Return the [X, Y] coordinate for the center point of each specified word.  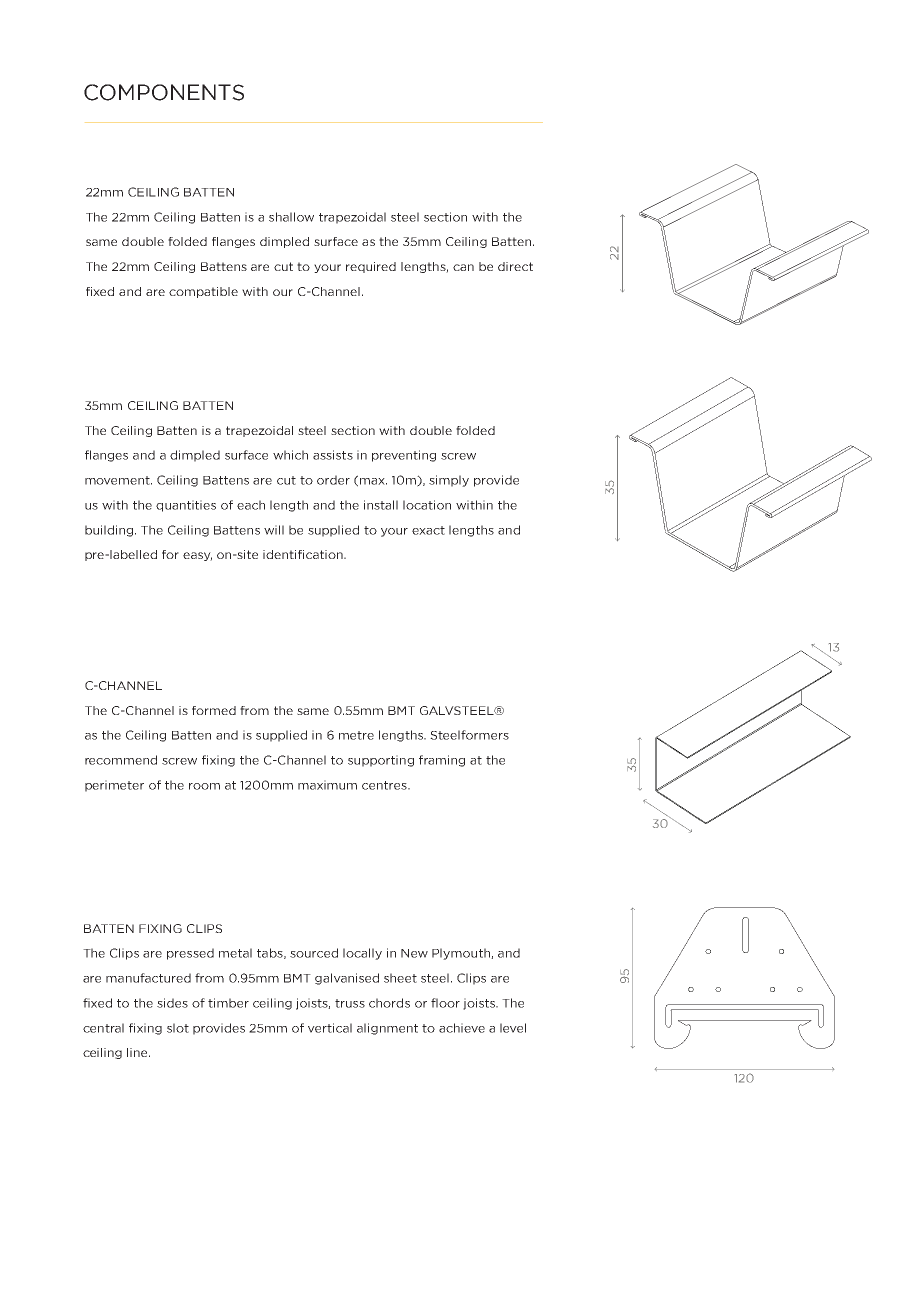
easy [197, 556]
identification [304, 554]
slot [178, 1028]
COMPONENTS [164, 92]
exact [428, 530]
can [463, 267]
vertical [330, 1028]
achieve [462, 1028]
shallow [291, 217]
